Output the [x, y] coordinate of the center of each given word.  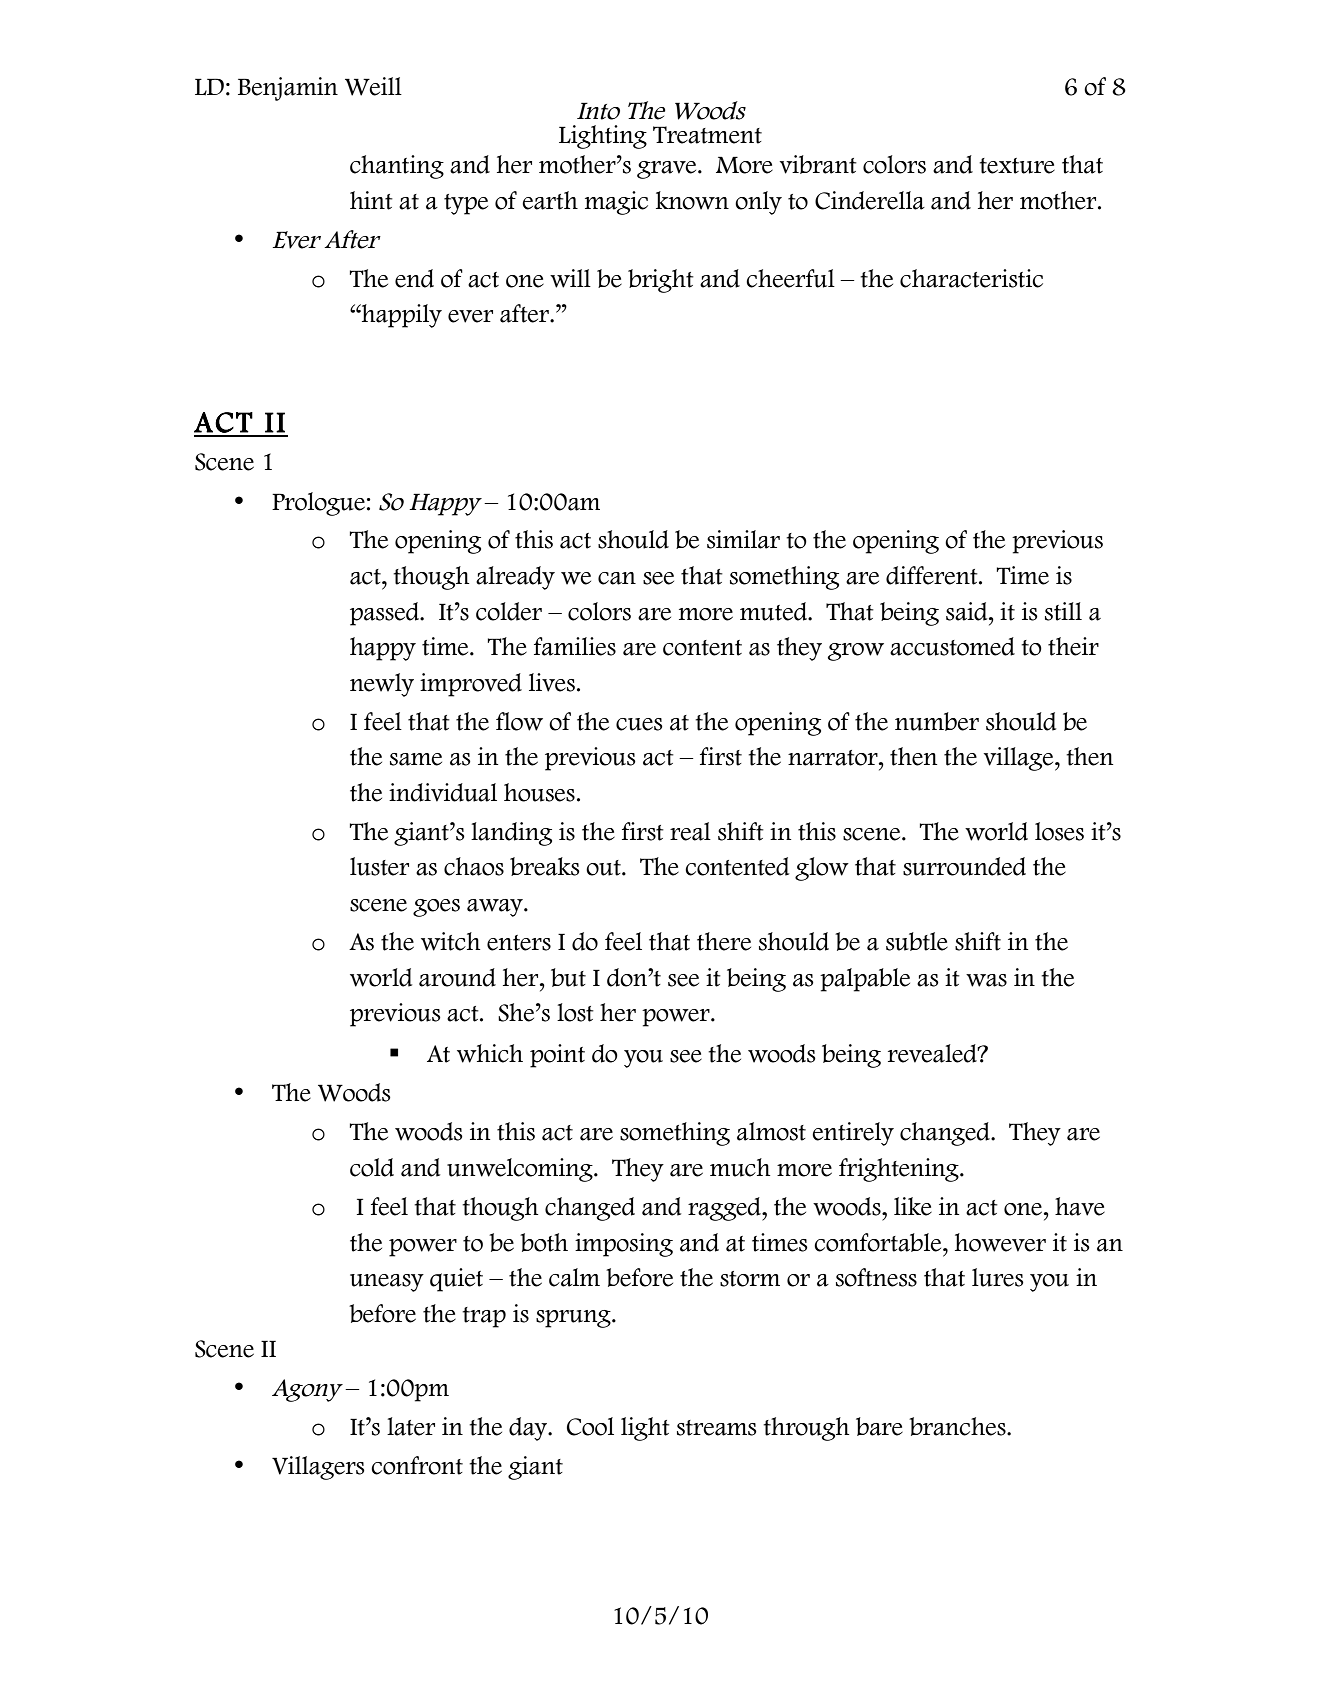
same [416, 759]
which [490, 1053]
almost [771, 1131]
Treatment [707, 135]
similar [743, 539]
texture [1017, 166]
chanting [397, 167]
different [933, 575]
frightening [900, 1170]
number [937, 721]
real [690, 831]
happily [401, 316]
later [411, 1426]
